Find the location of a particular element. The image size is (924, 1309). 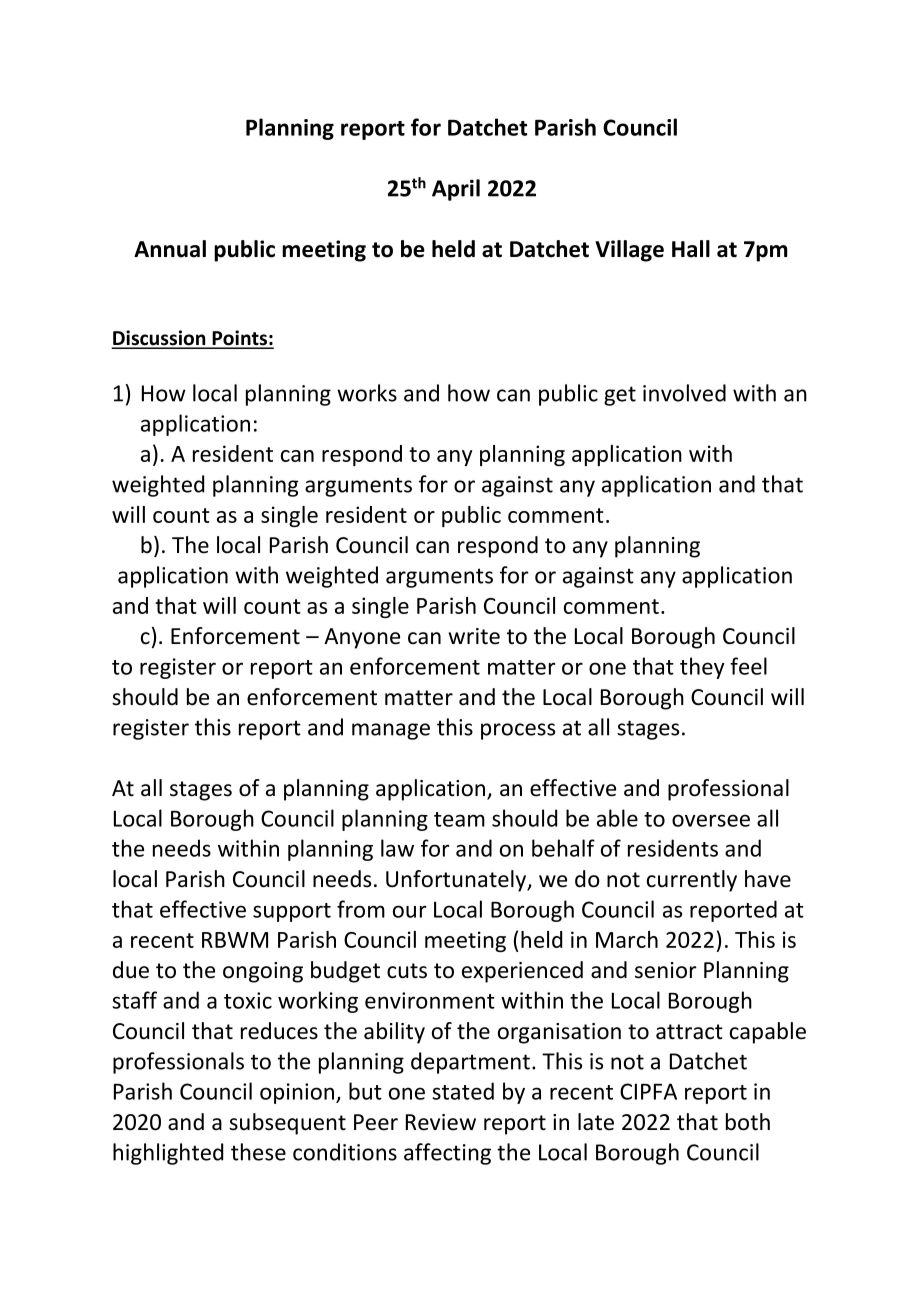

works is located at coordinates (367, 393).
